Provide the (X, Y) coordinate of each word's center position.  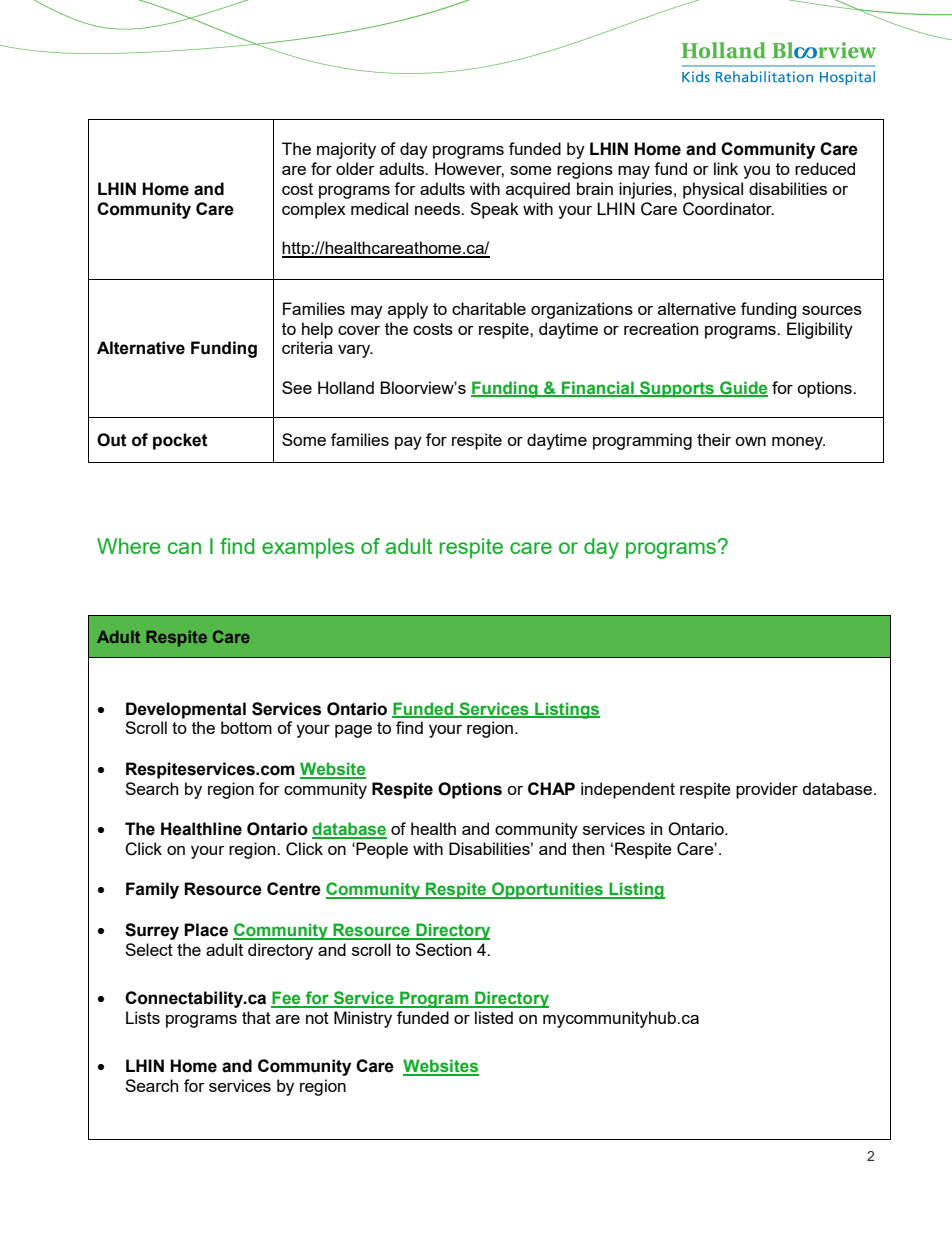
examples (308, 548)
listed (494, 1017)
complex (314, 210)
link (726, 168)
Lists (143, 1017)
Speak (494, 210)
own (750, 441)
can (184, 548)
